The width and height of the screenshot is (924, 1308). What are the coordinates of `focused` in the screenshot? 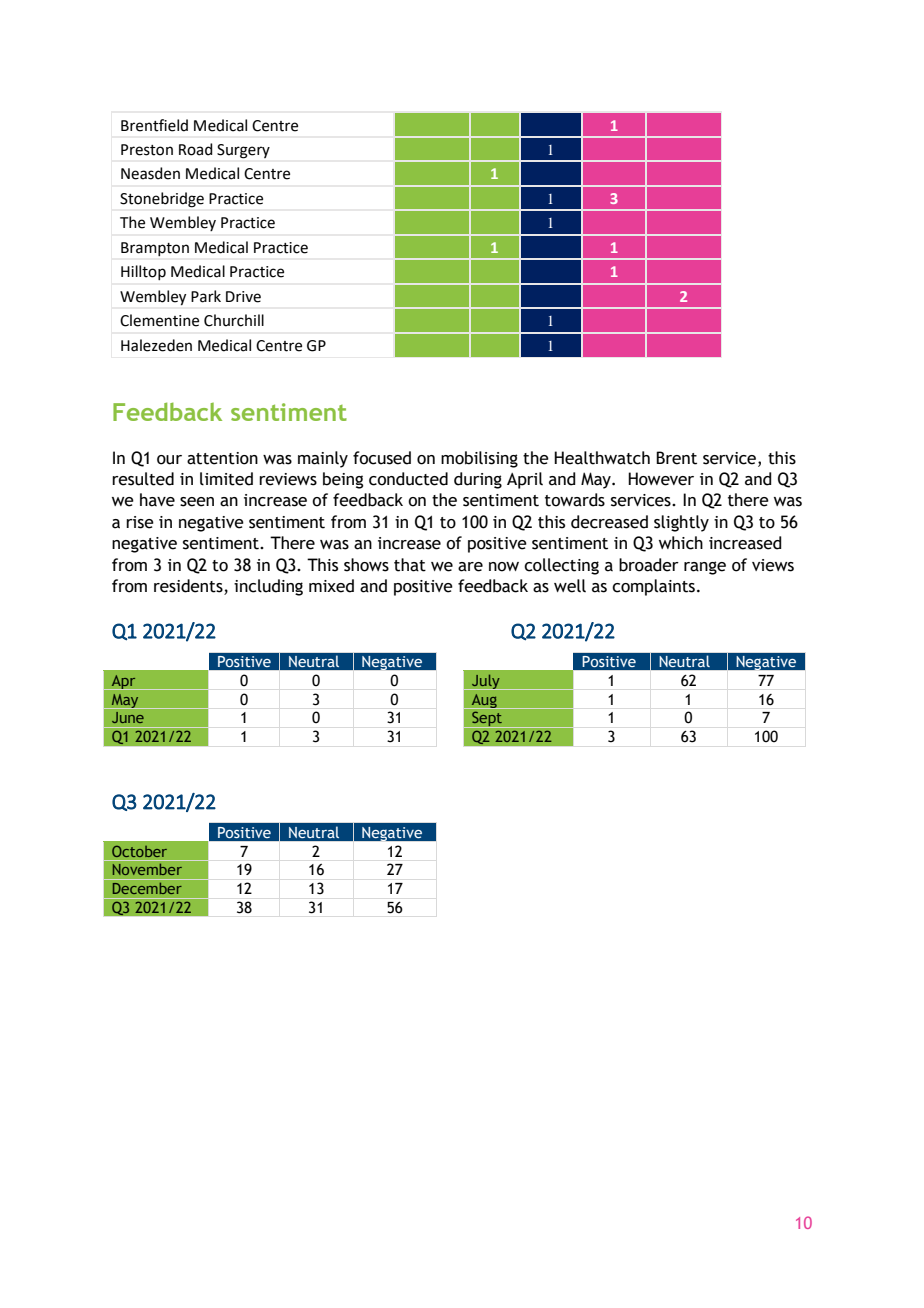 It's located at (382, 458).
